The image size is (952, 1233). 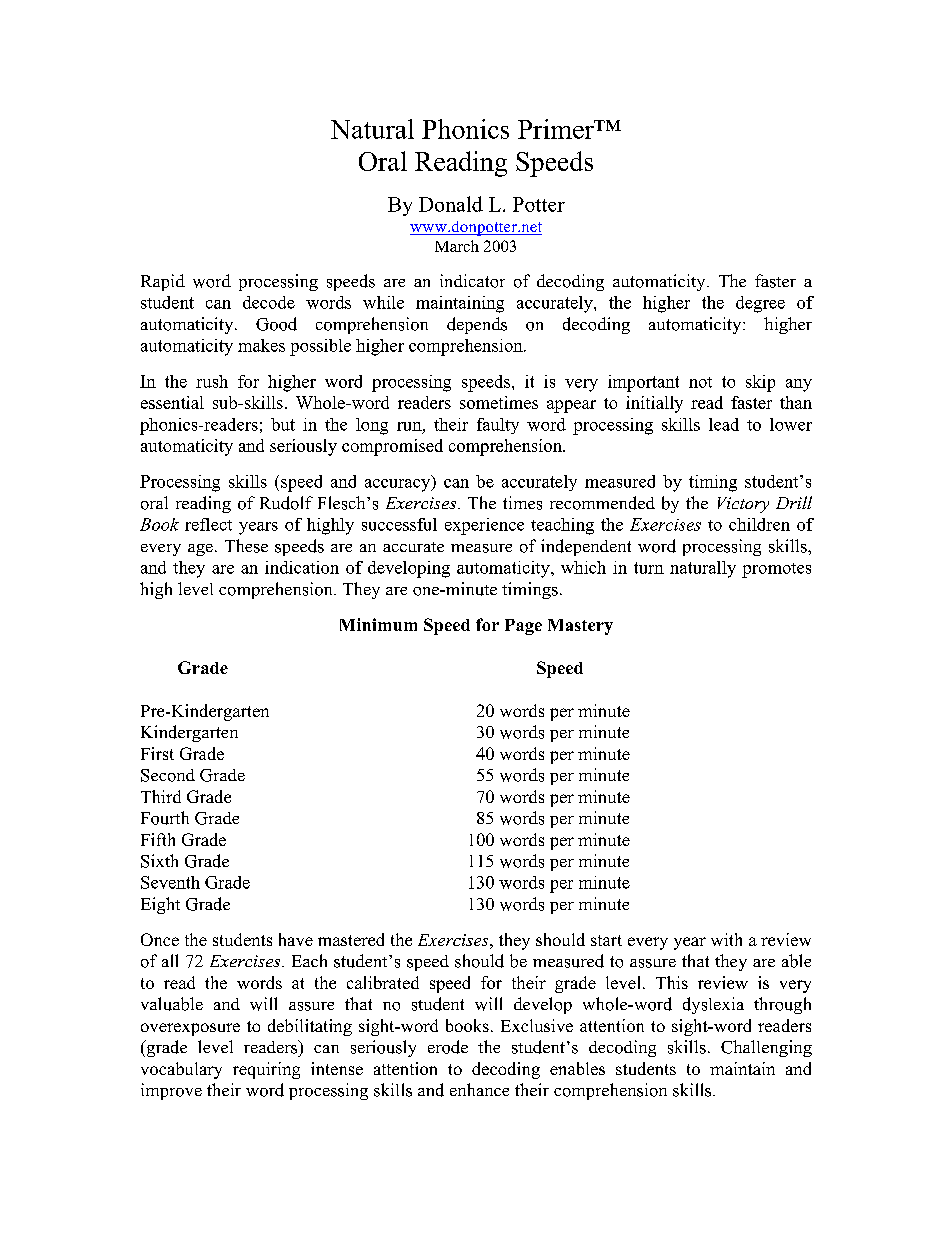 What do you see at coordinates (523, 627) in the page?
I see `Page` at bounding box center [523, 627].
